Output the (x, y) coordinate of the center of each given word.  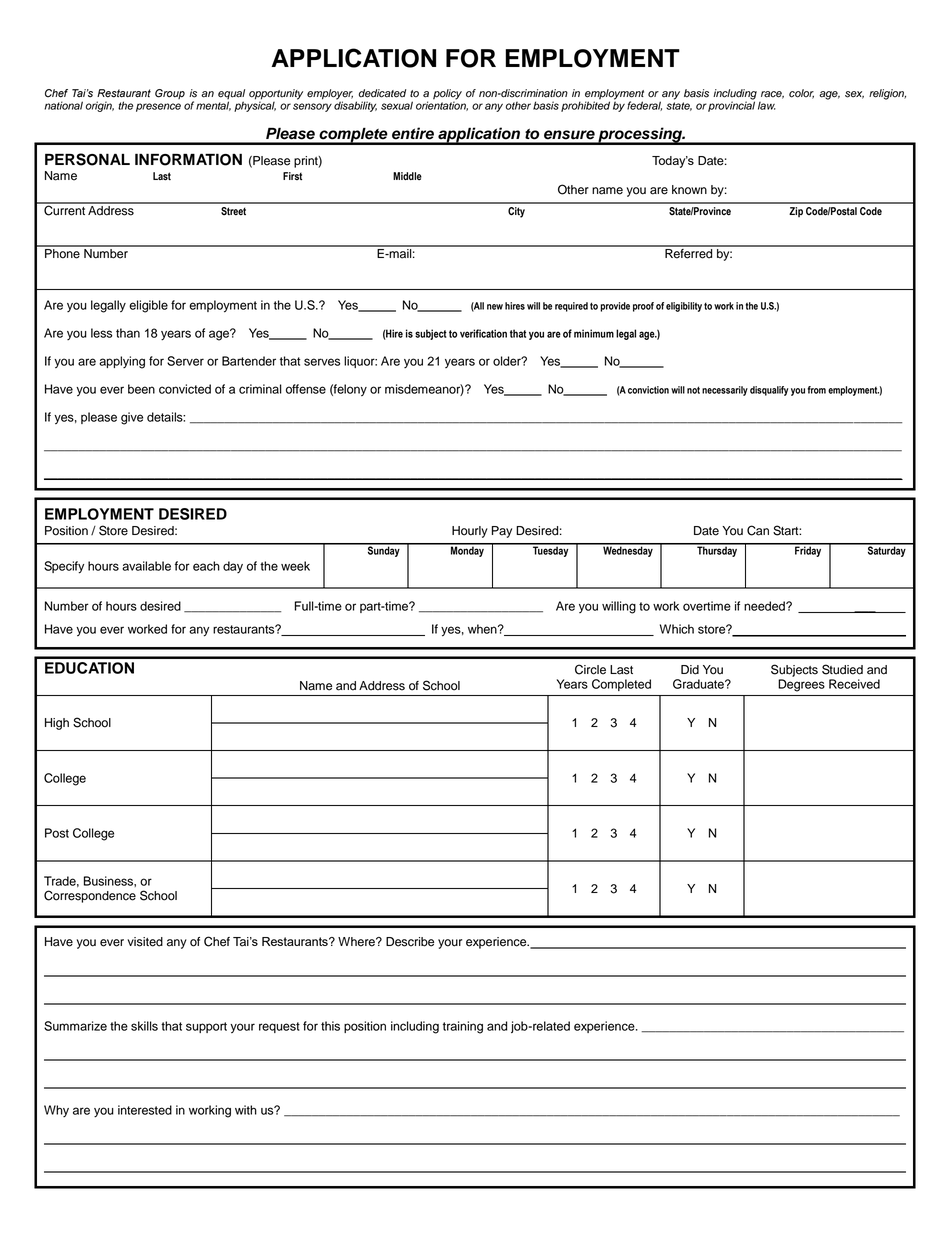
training (463, 1027)
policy (447, 95)
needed (765, 606)
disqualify (769, 391)
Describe (410, 942)
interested (145, 1110)
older (508, 361)
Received (854, 684)
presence (158, 107)
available (146, 566)
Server (185, 361)
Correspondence (90, 896)
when (483, 629)
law (767, 106)
